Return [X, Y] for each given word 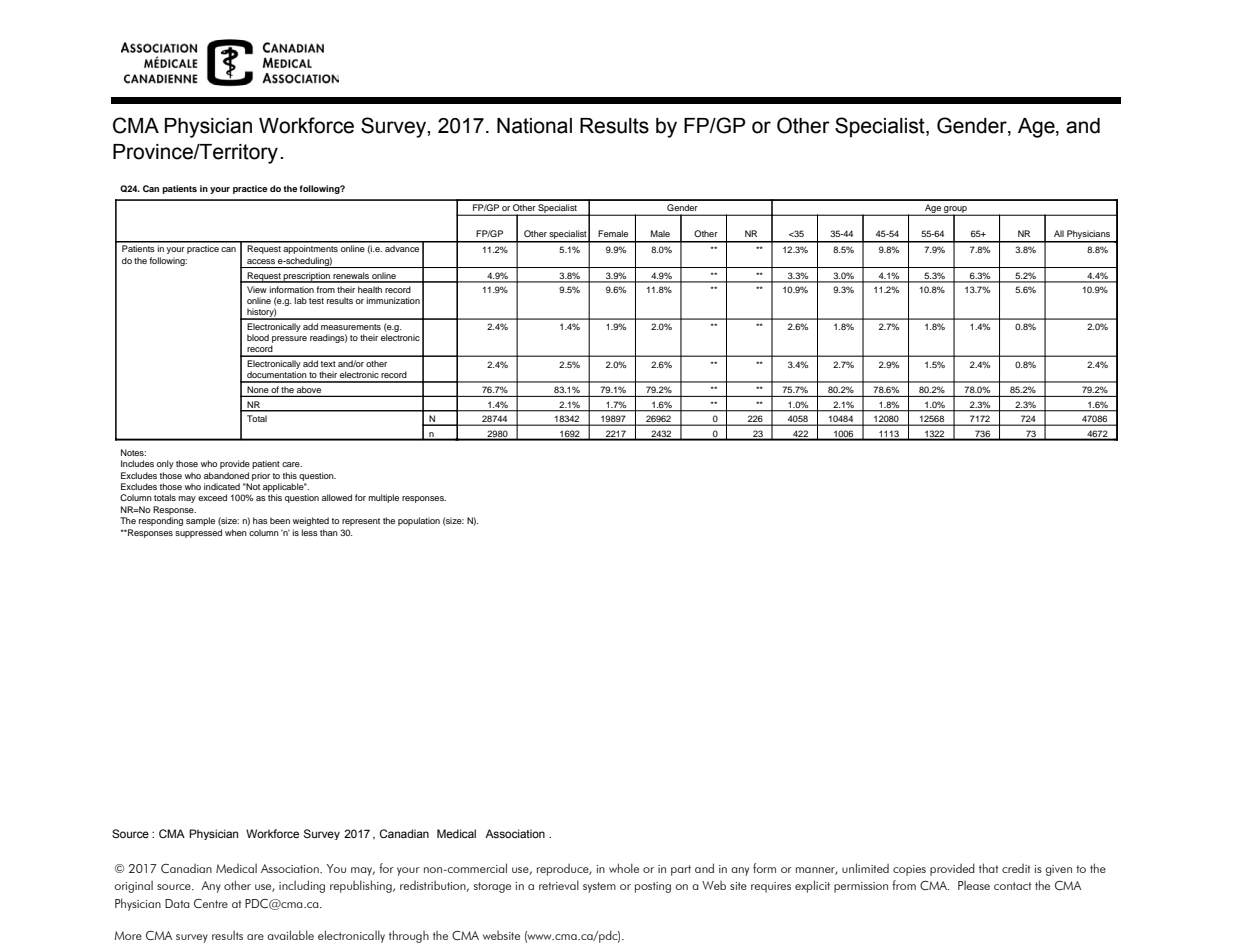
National [534, 126]
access [261, 261]
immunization [393, 300]
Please [974, 885]
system [599, 887]
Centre [211, 903]
